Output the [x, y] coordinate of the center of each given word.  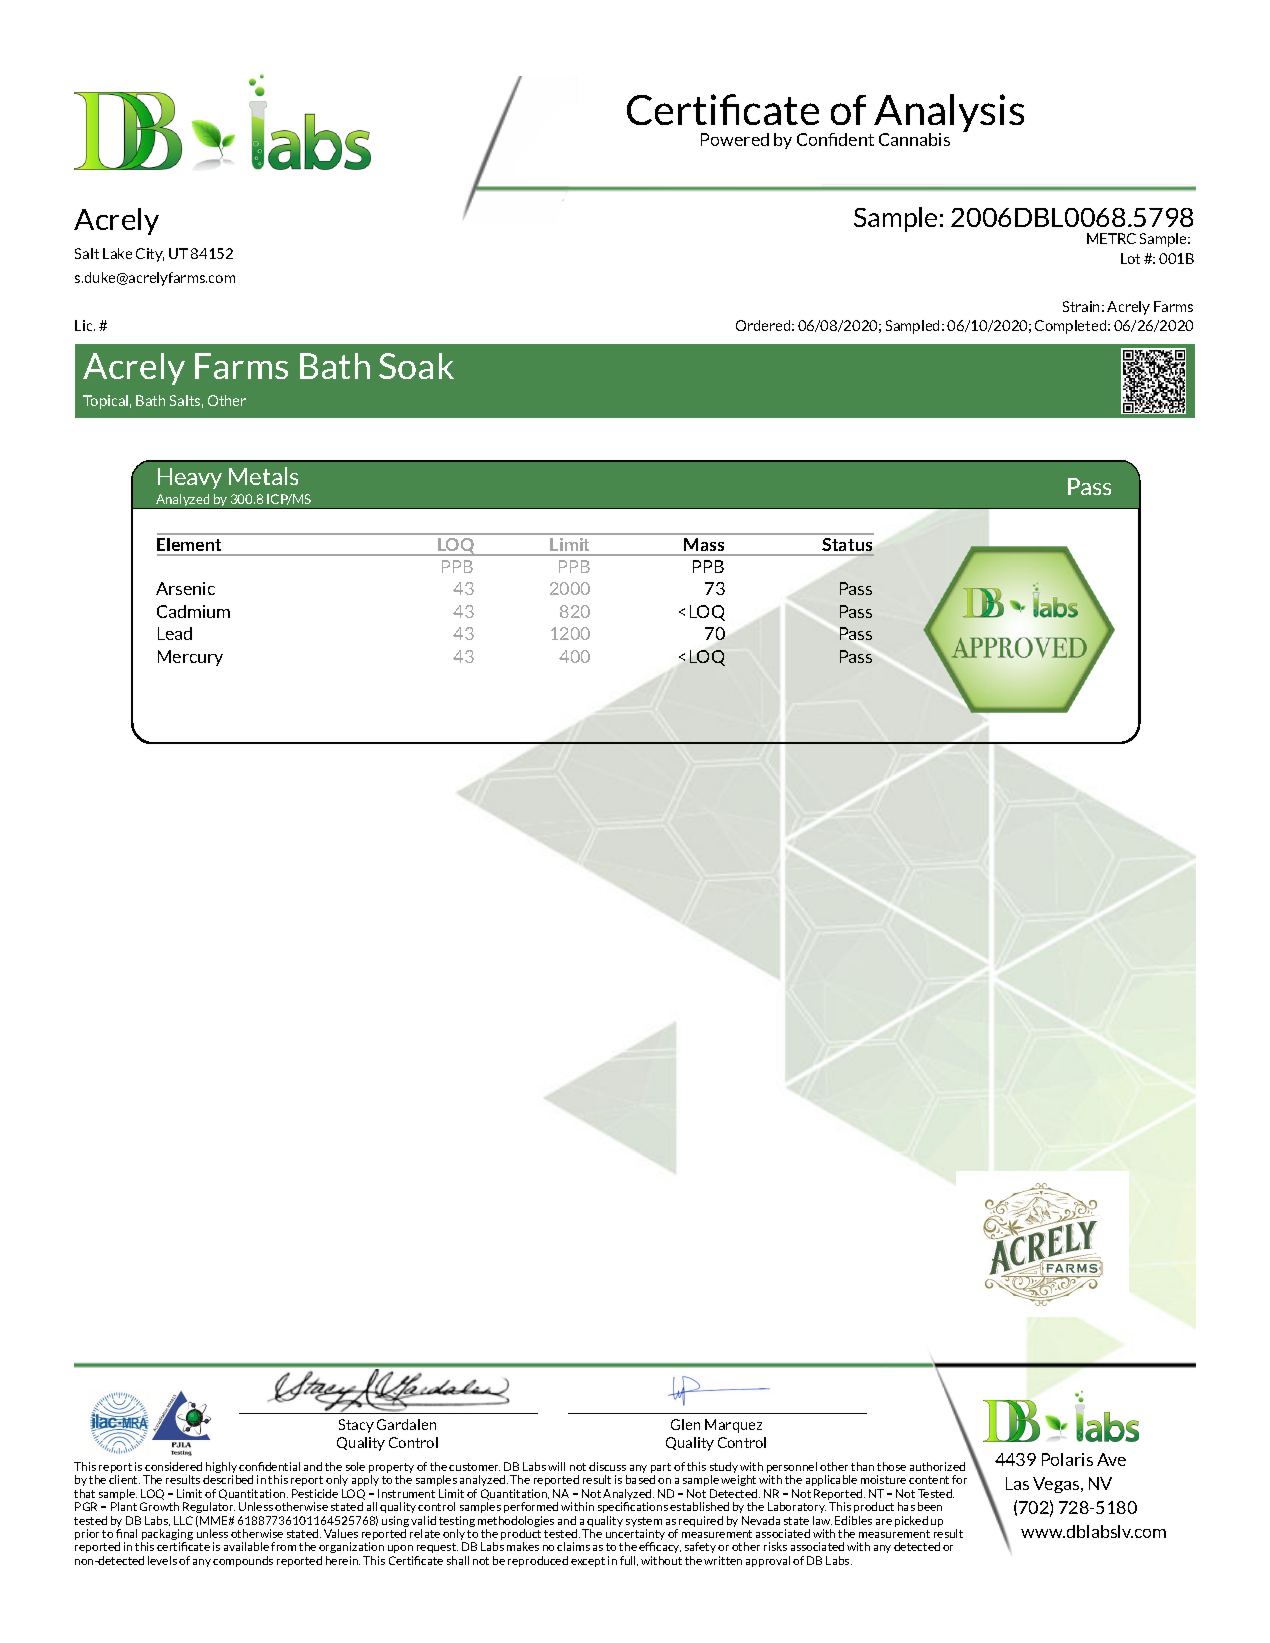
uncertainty [635, 1536]
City [150, 255]
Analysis [949, 114]
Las [1017, 1483]
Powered [735, 139]
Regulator [209, 1507]
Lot [1130, 258]
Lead [175, 633]
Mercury [190, 658]
